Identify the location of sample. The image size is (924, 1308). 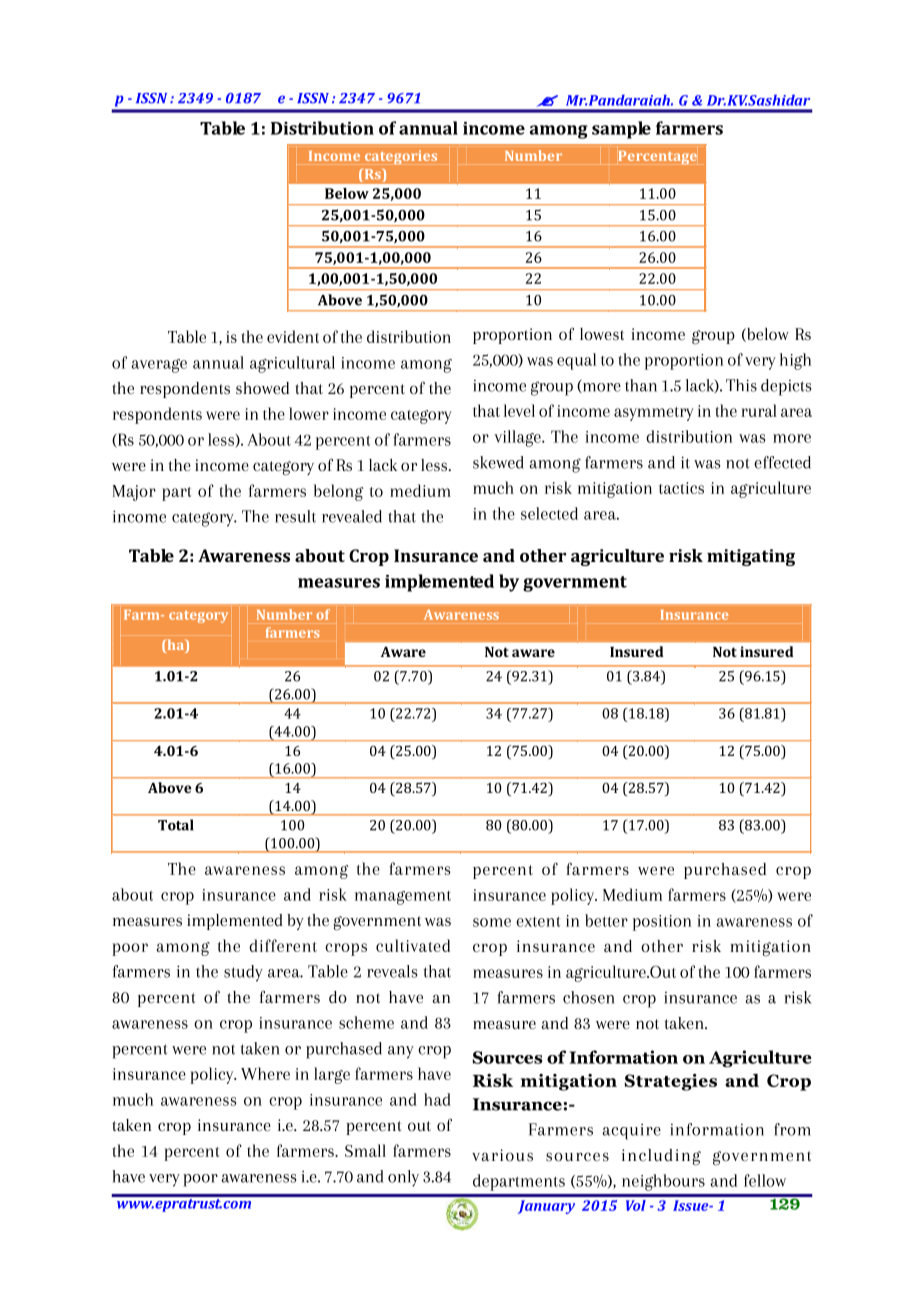
(621, 130).
